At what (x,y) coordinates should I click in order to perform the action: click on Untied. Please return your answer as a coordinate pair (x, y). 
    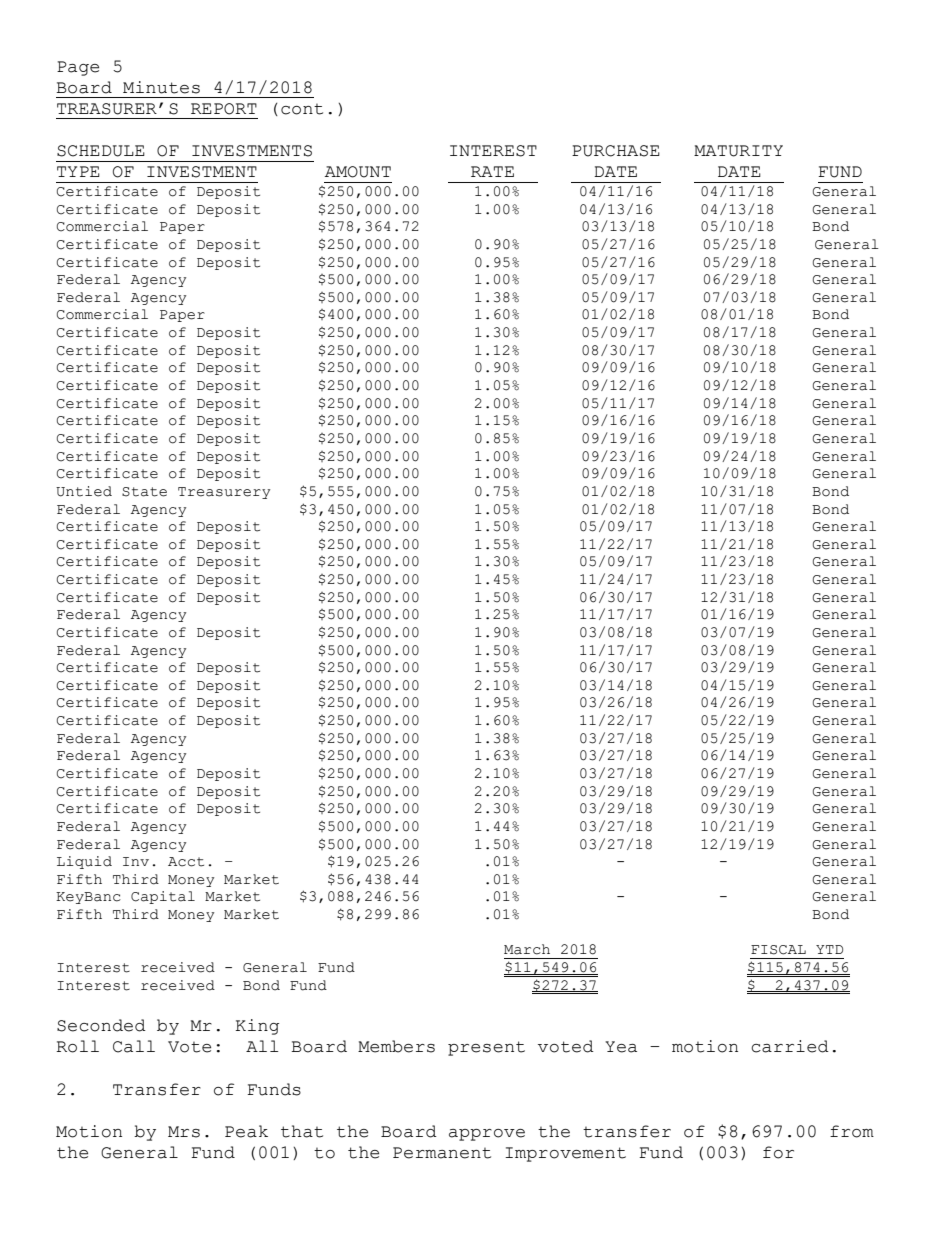
    Looking at the image, I should click on (84, 491).
